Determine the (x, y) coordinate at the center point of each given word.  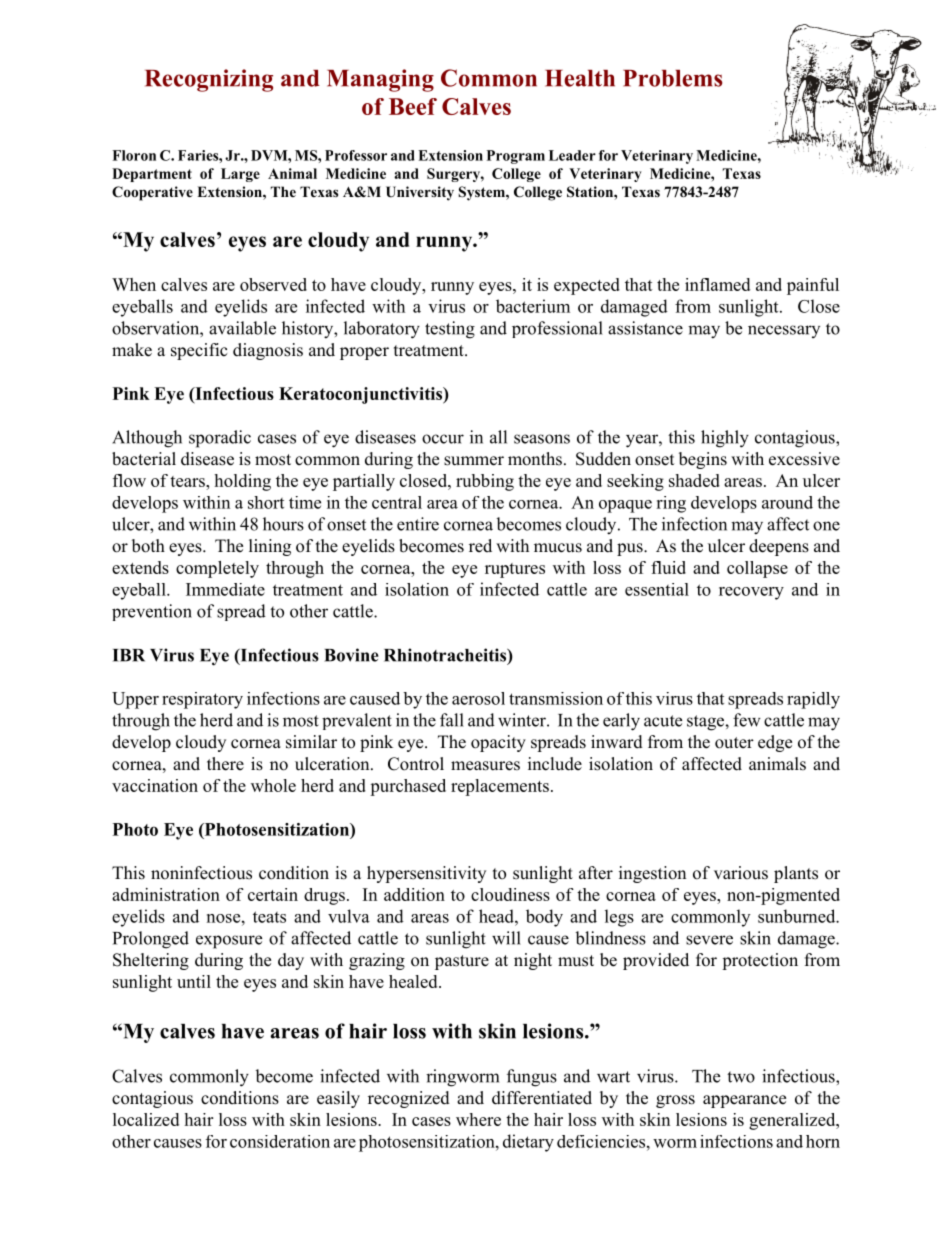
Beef (413, 106)
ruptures (515, 570)
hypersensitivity (426, 874)
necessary (784, 331)
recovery (751, 593)
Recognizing (209, 80)
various (741, 873)
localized (146, 1119)
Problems (672, 78)
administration (166, 894)
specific (199, 351)
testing (450, 330)
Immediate (225, 589)
